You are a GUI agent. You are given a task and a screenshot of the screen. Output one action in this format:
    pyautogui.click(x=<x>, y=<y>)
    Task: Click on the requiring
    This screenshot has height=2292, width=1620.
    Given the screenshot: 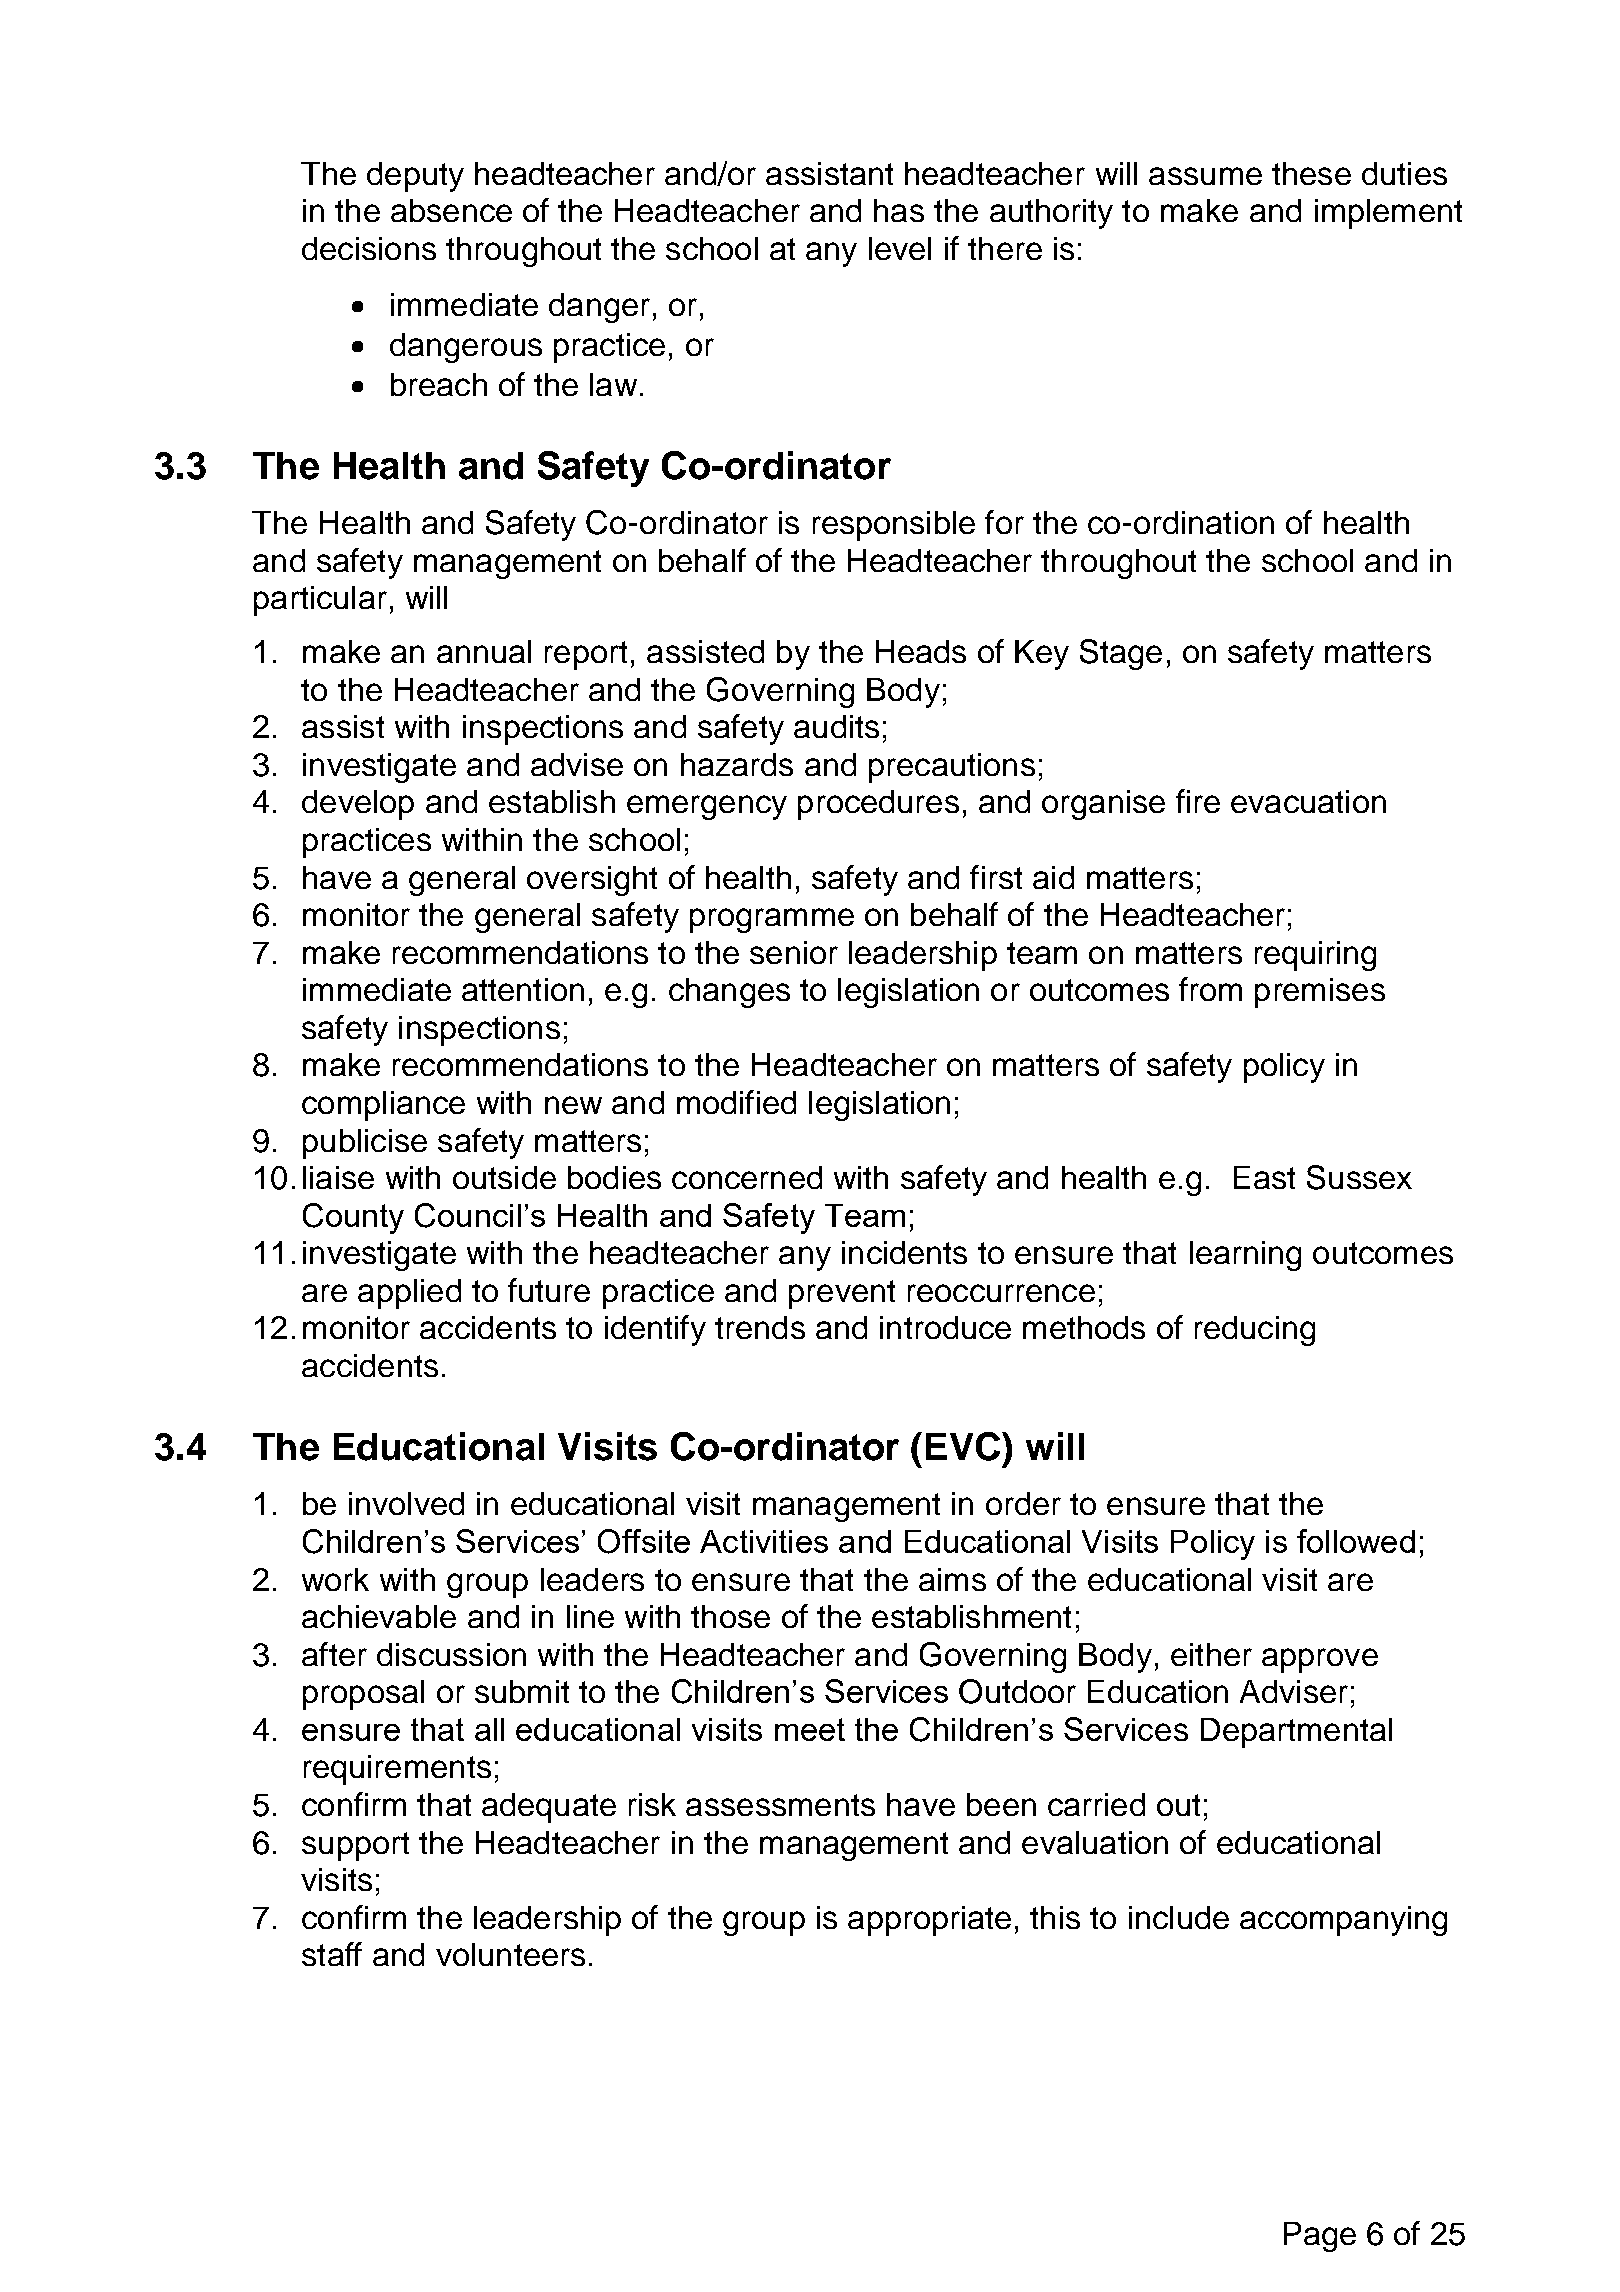 What is the action you would take?
    pyautogui.click(x=1315, y=956)
